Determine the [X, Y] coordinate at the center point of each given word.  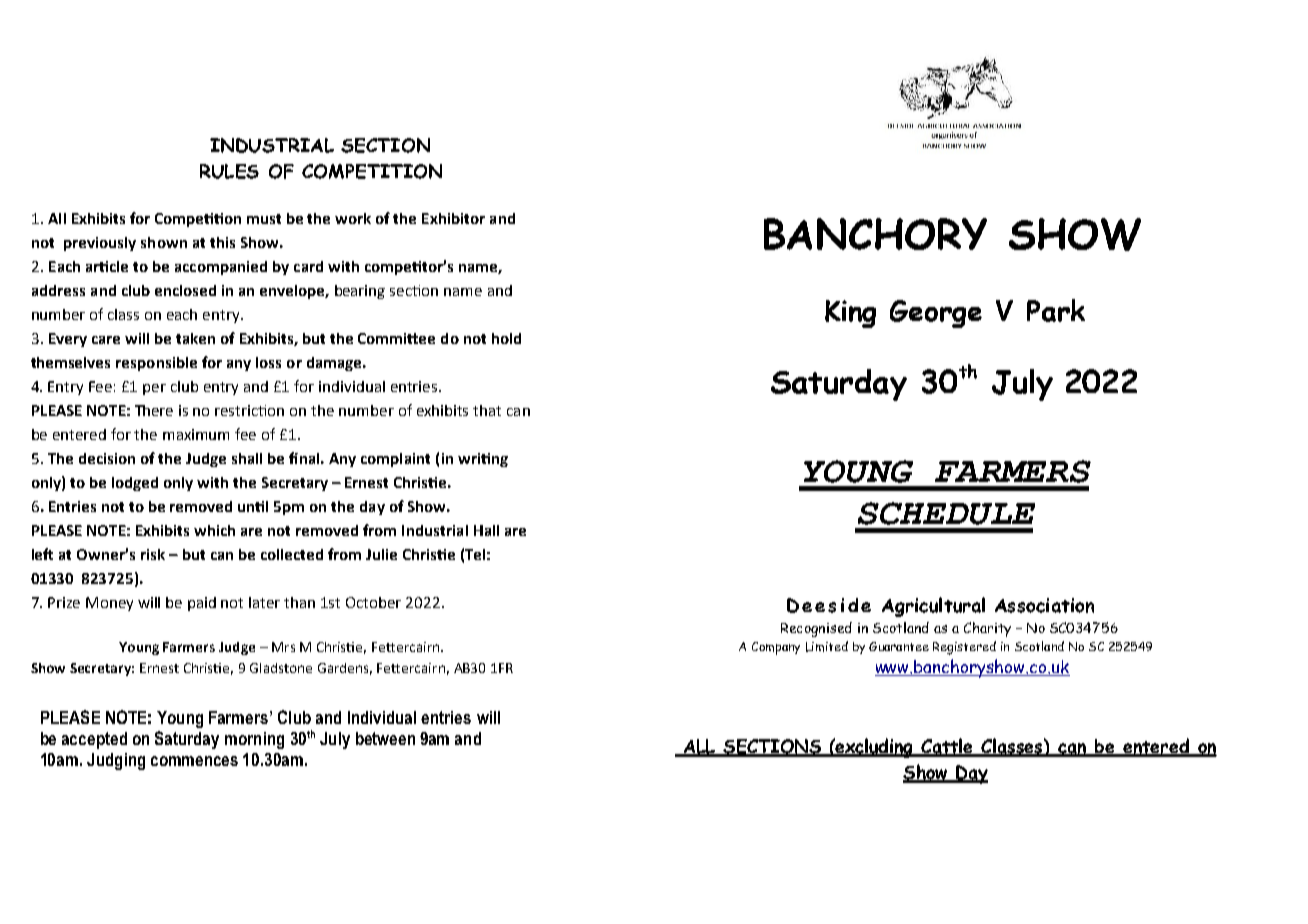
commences [194, 761]
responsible [156, 364]
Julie [381, 554]
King [850, 314]
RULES [229, 171]
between [385, 738]
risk [153, 554]
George [936, 314]
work [353, 218]
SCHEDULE [946, 513]
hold [506, 338]
